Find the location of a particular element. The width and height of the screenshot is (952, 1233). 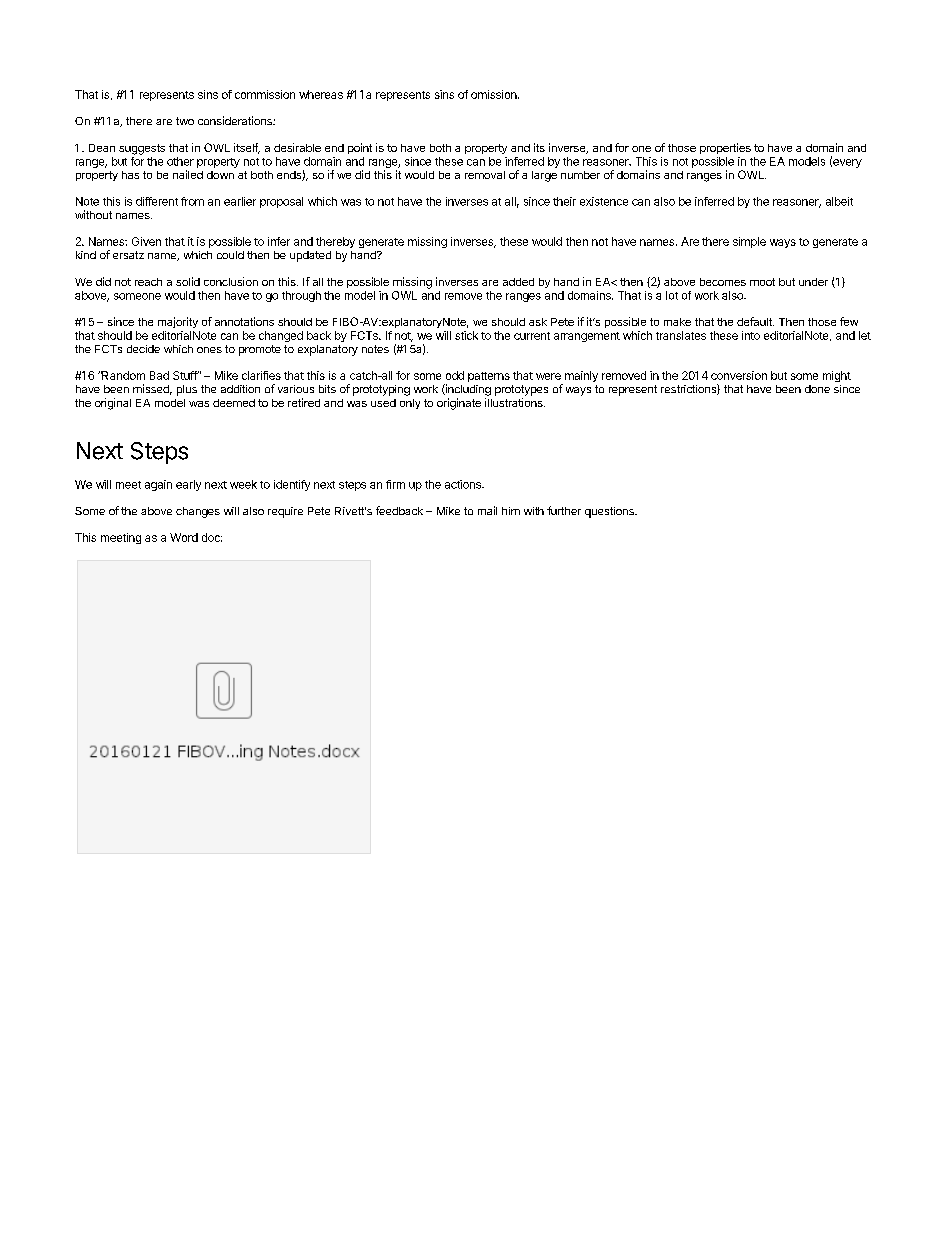

whereas is located at coordinates (321, 94).
